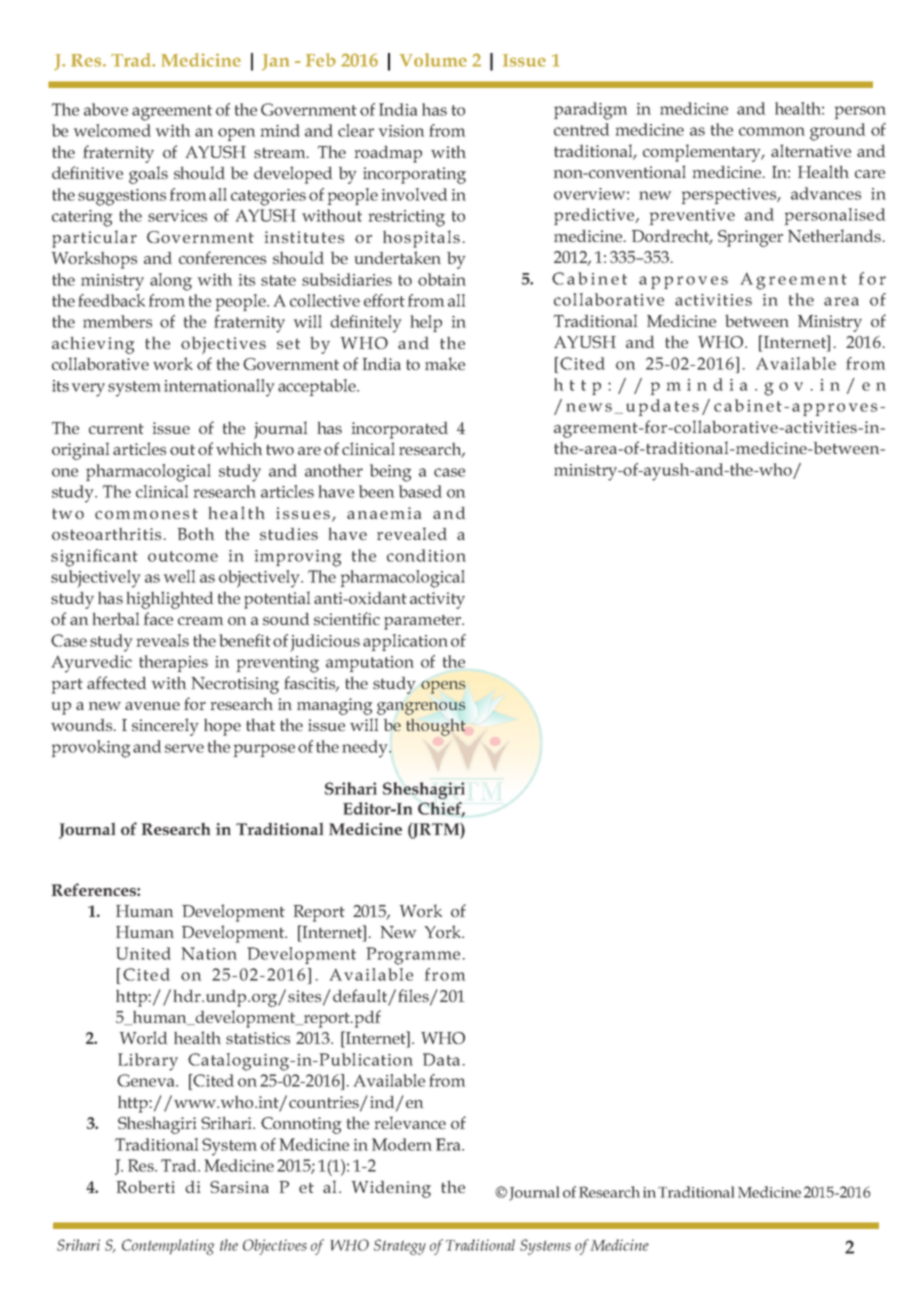 Image resolution: width=924 pixels, height=1308 pixels. Describe the element at coordinates (413, 956) in the screenshot. I see `Programme` at that location.
